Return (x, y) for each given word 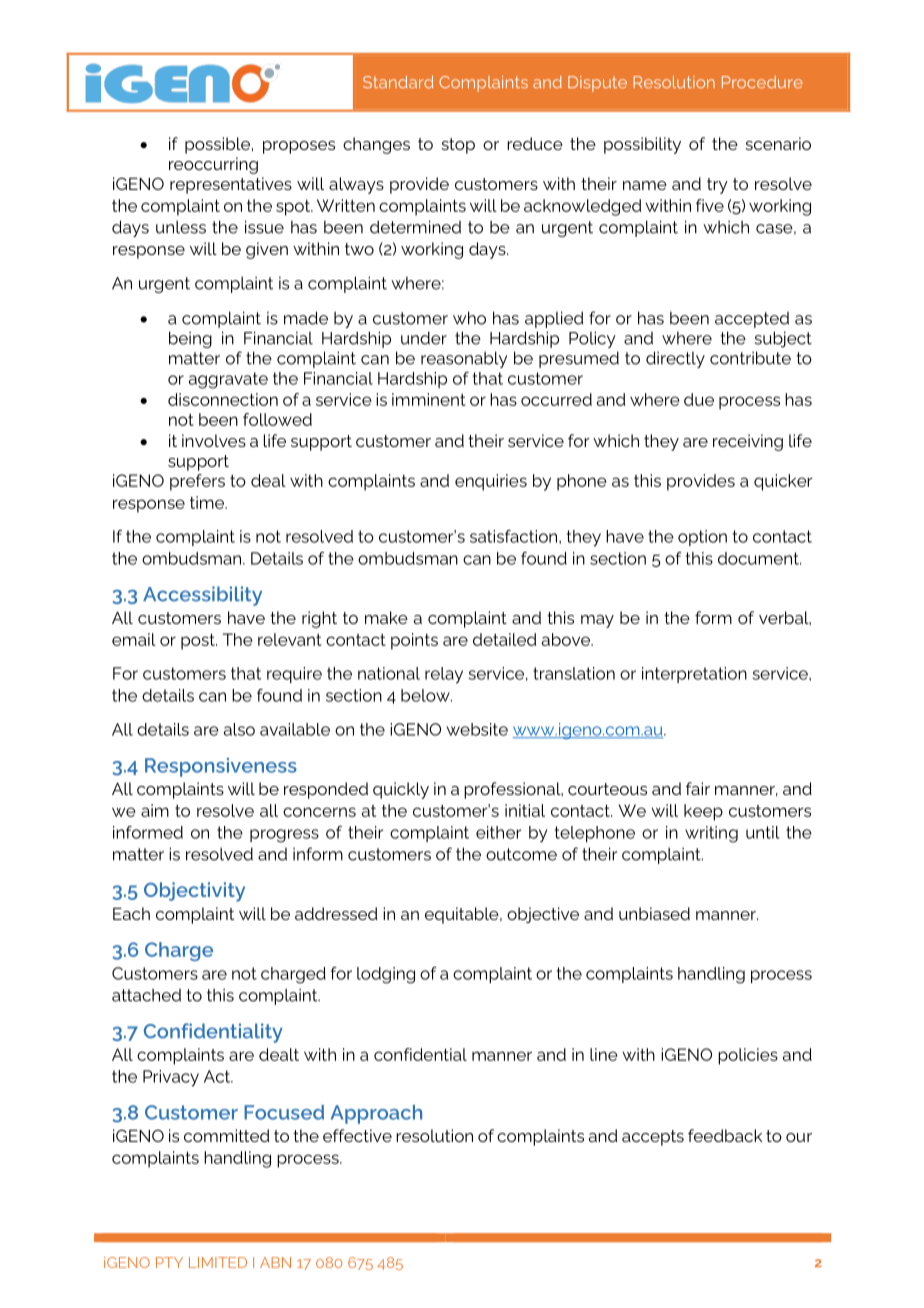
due (699, 399)
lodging (386, 975)
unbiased (654, 913)
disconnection (223, 399)
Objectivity (194, 892)
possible (217, 145)
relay (444, 675)
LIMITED (218, 1262)
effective (357, 1135)
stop (458, 146)
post (199, 641)
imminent (429, 399)
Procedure (762, 82)
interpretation (694, 675)
